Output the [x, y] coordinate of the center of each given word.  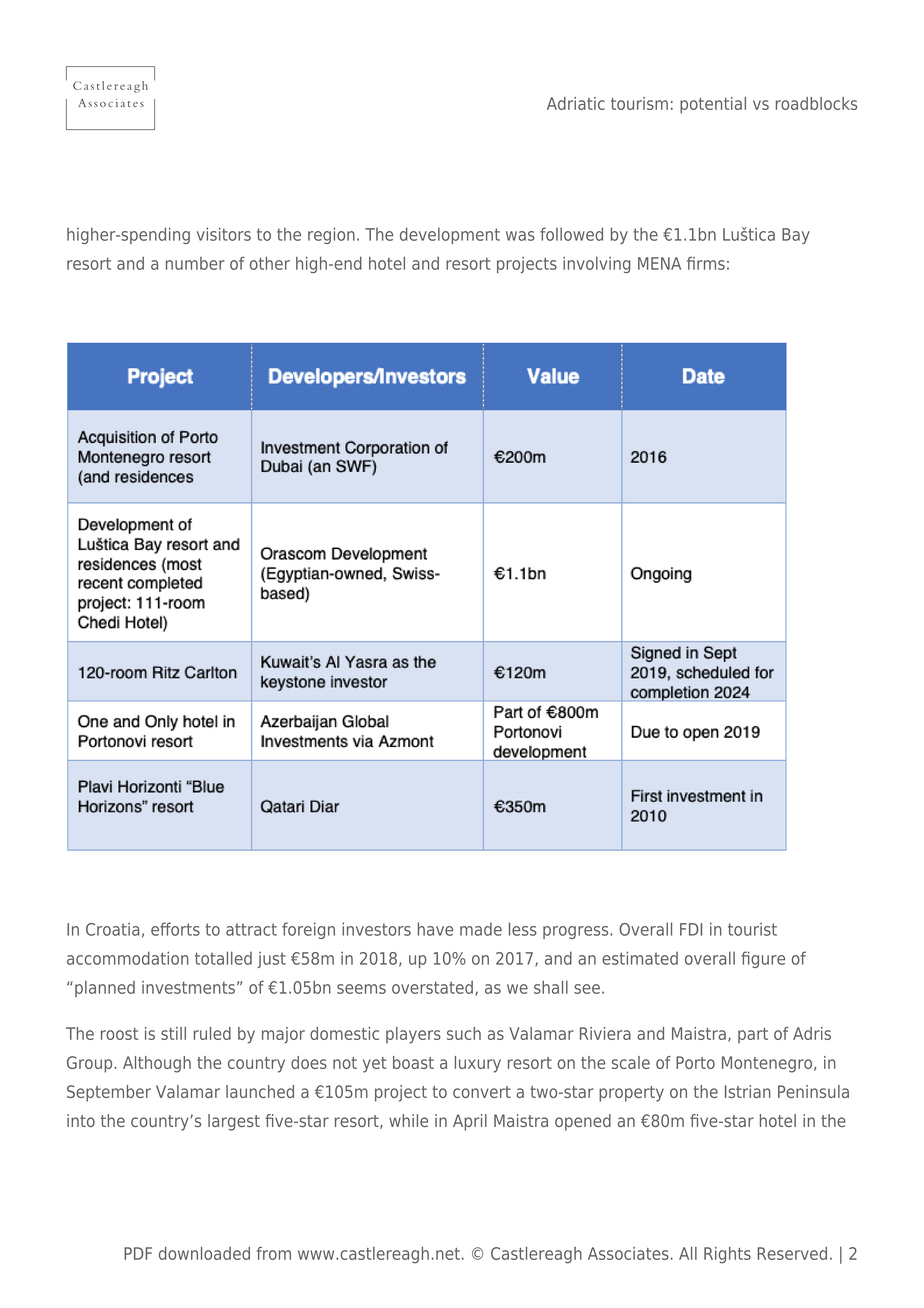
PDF [138, 1253]
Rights [727, 1255]
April [470, 1122]
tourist [752, 929]
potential [713, 105]
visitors [224, 234]
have [435, 929]
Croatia [112, 929]
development [450, 235]
